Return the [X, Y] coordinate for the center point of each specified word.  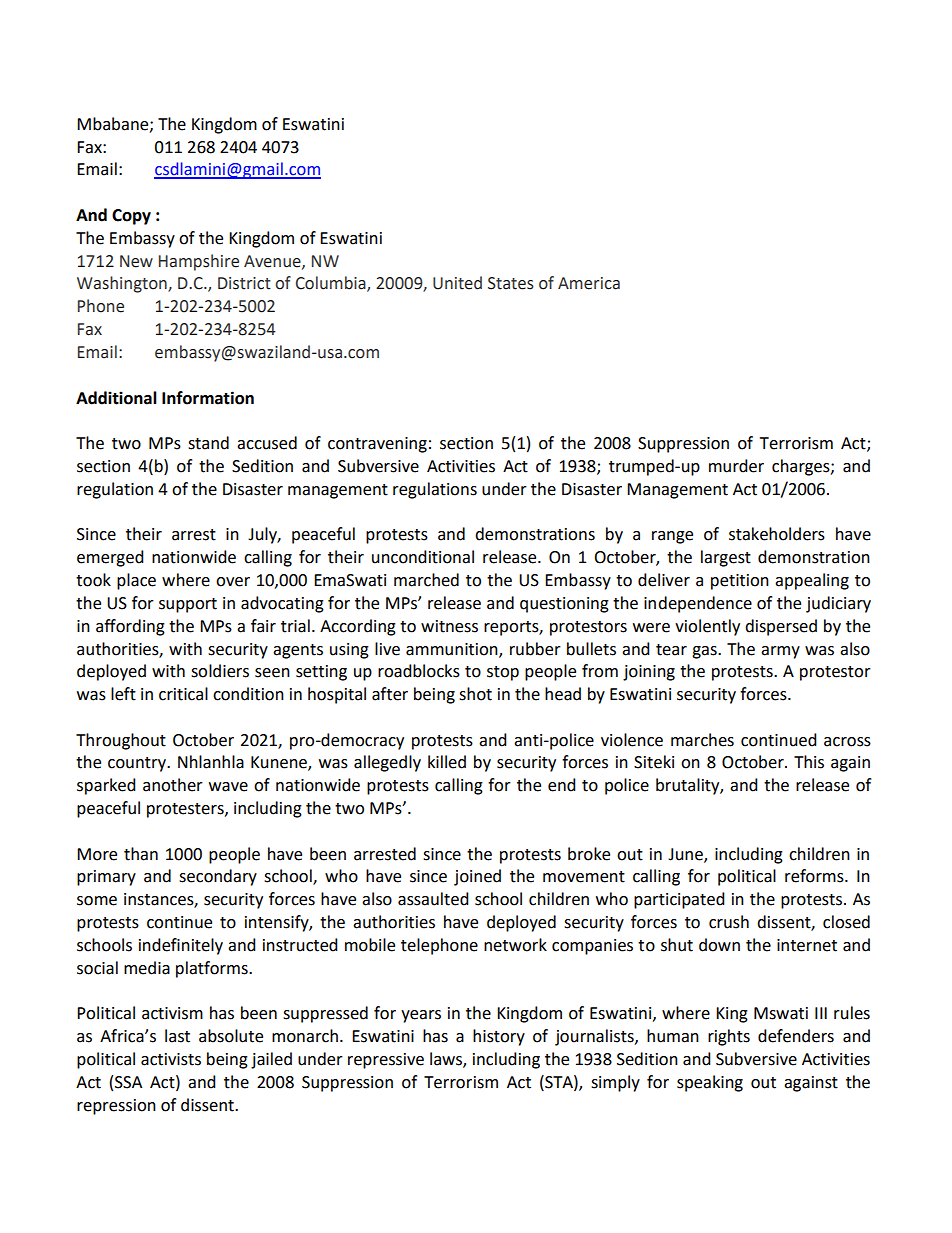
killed [447, 762]
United [457, 283]
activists [171, 1059]
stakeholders [777, 534]
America [589, 283]
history [499, 1037]
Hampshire [199, 262]
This [809, 762]
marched [426, 580]
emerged [110, 558]
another [173, 785]
